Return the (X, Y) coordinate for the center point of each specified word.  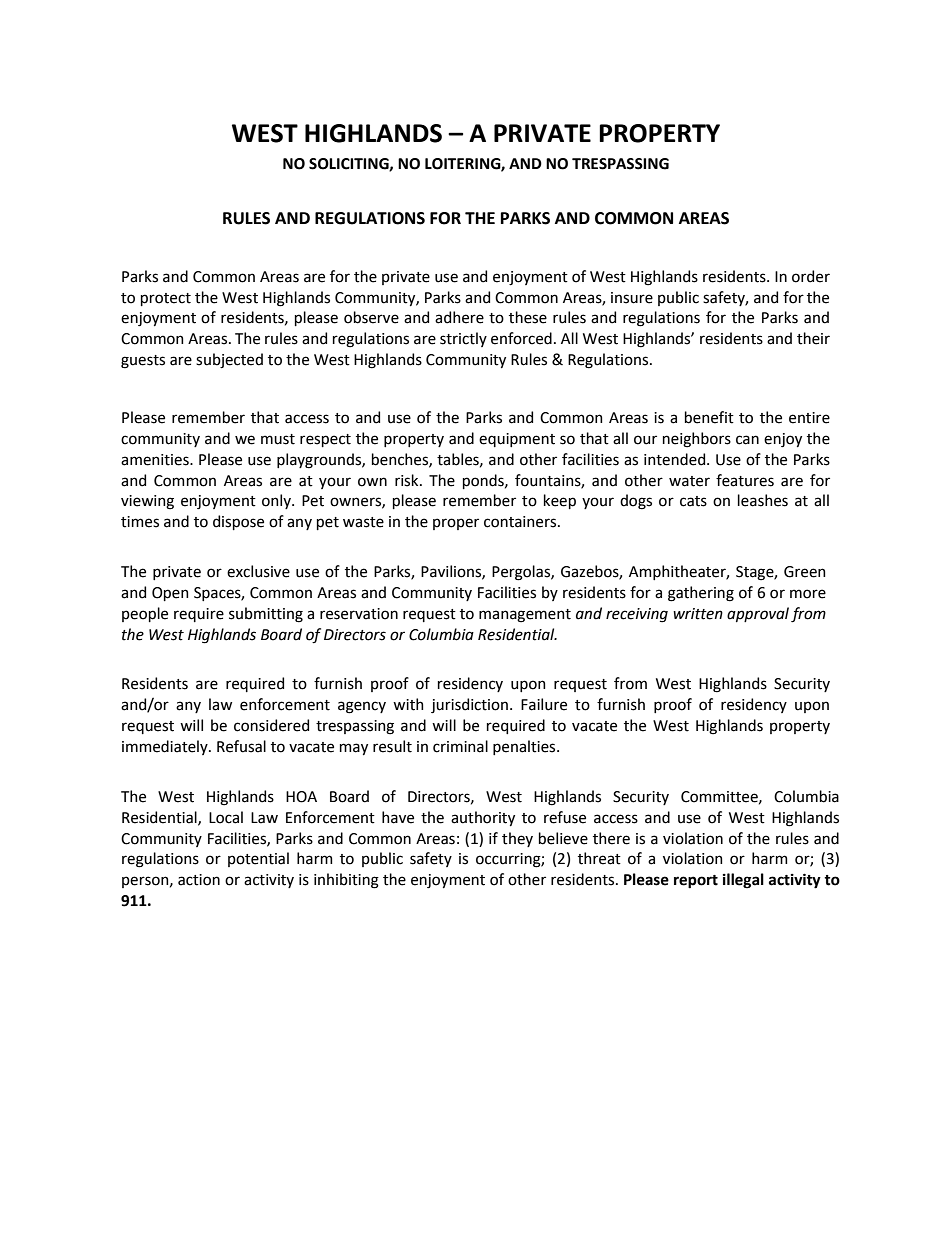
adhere (459, 317)
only (277, 501)
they (517, 839)
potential (258, 859)
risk (408, 480)
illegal (743, 881)
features (745, 480)
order (811, 276)
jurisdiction (469, 705)
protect (166, 299)
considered (271, 725)
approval (758, 614)
